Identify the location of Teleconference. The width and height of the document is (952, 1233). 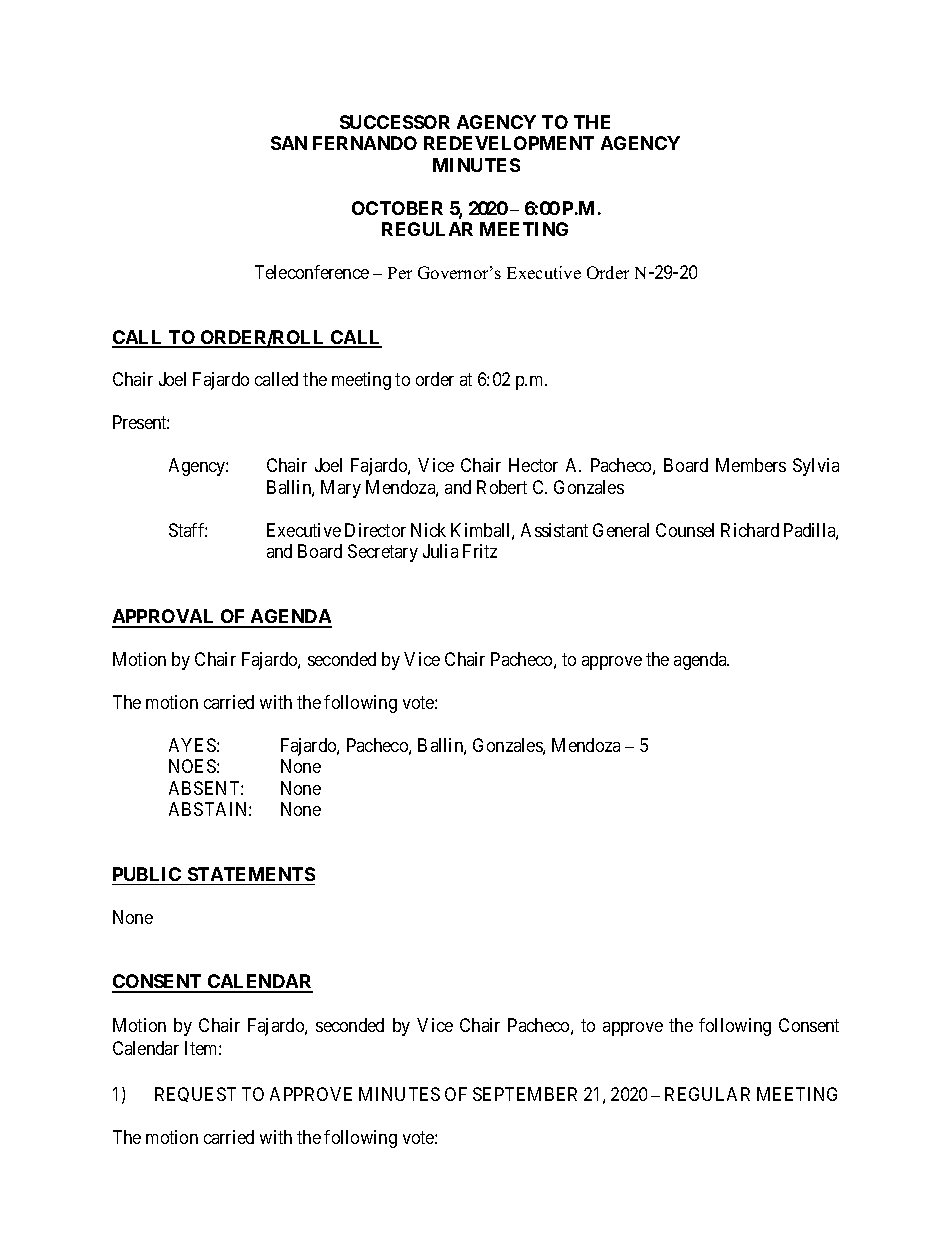
(312, 272).
